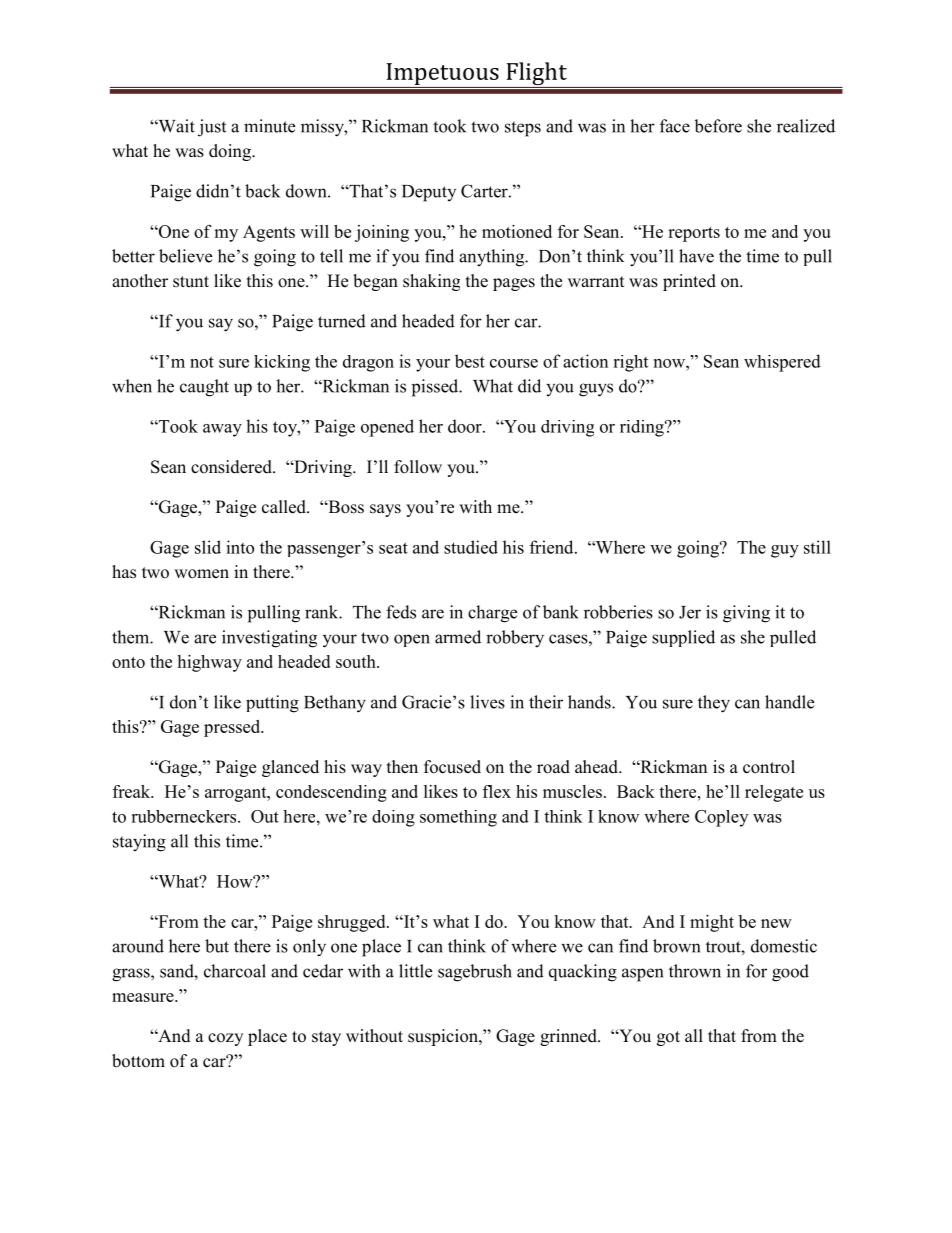  What do you see at coordinates (714, 704) in the page?
I see `they` at bounding box center [714, 704].
